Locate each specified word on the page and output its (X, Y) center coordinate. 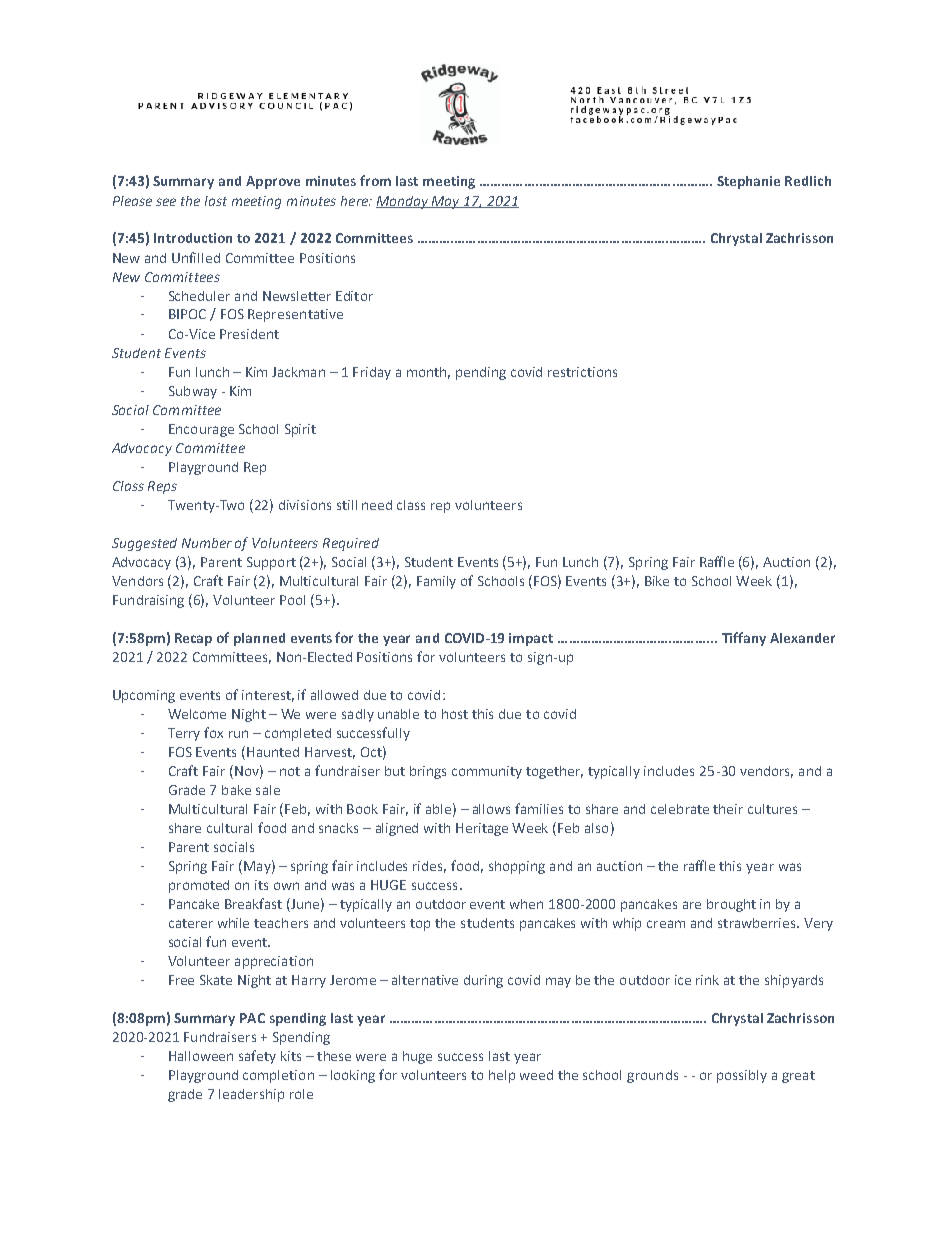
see (166, 202)
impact (531, 639)
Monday (403, 202)
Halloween (201, 1056)
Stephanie (748, 182)
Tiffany (744, 639)
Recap (193, 639)
